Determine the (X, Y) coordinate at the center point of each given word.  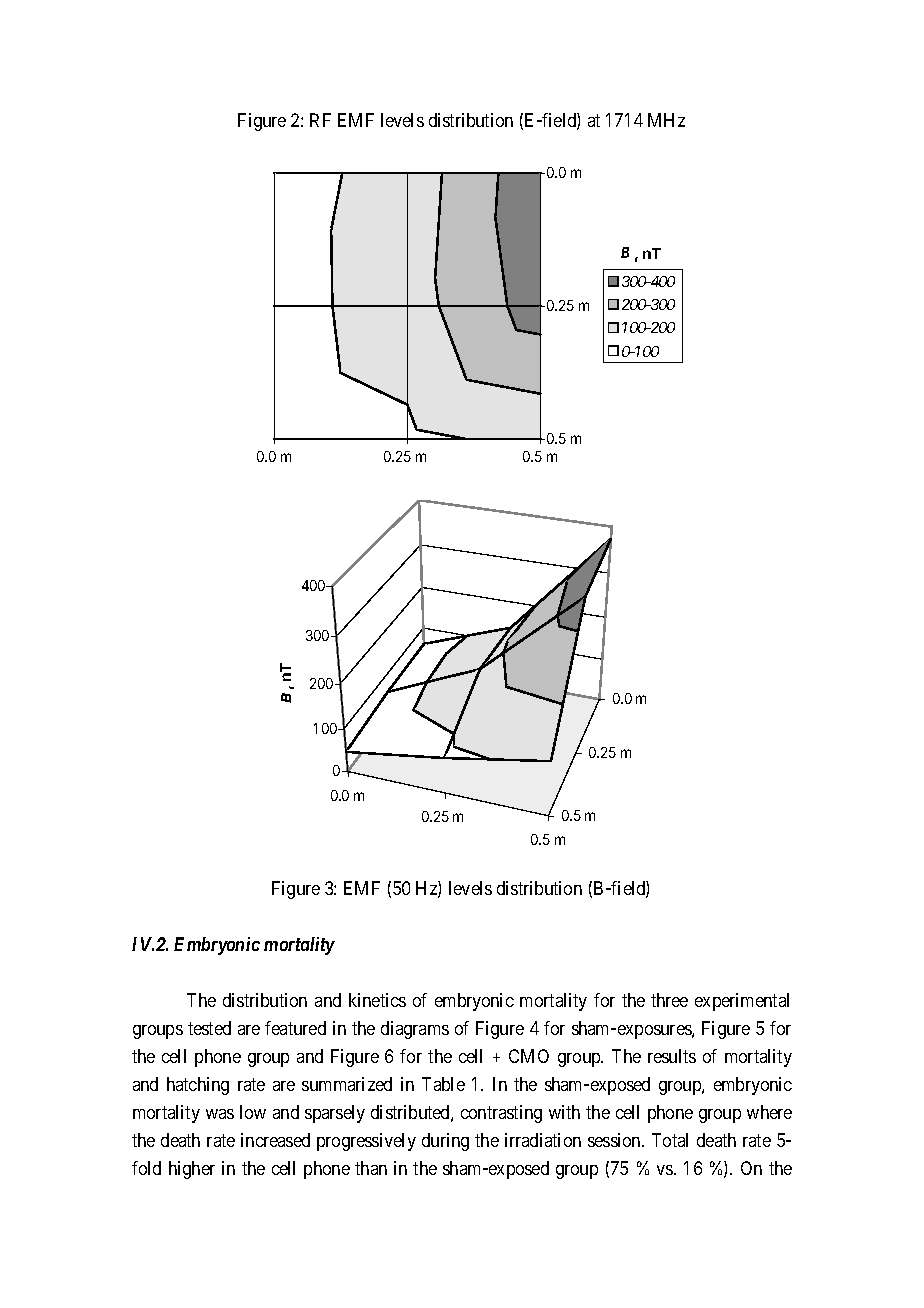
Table (443, 1084)
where (769, 1112)
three (669, 1000)
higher (192, 1170)
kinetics (377, 1000)
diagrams (415, 1030)
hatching (198, 1086)
